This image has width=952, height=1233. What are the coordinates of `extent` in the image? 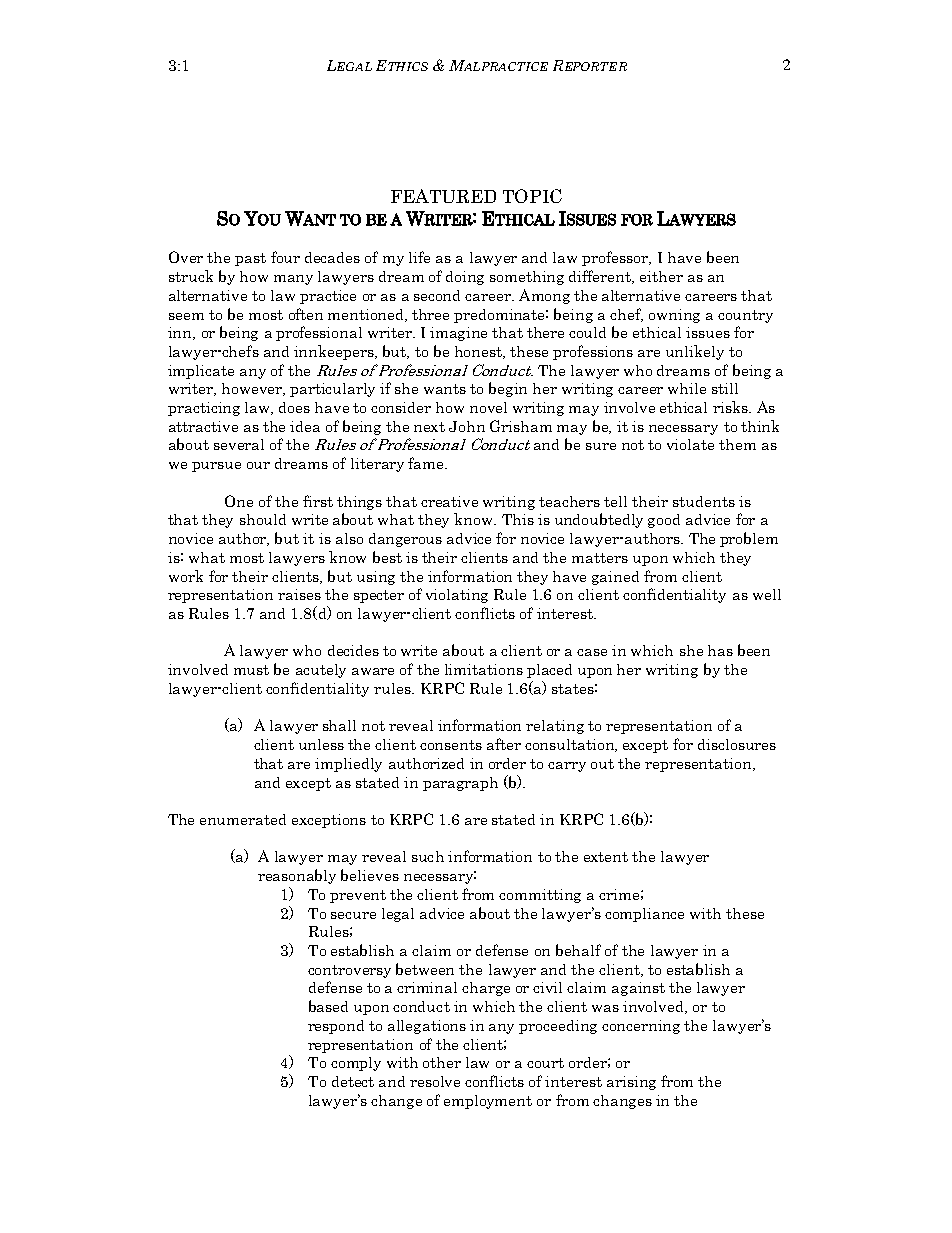 It's located at (606, 857).
